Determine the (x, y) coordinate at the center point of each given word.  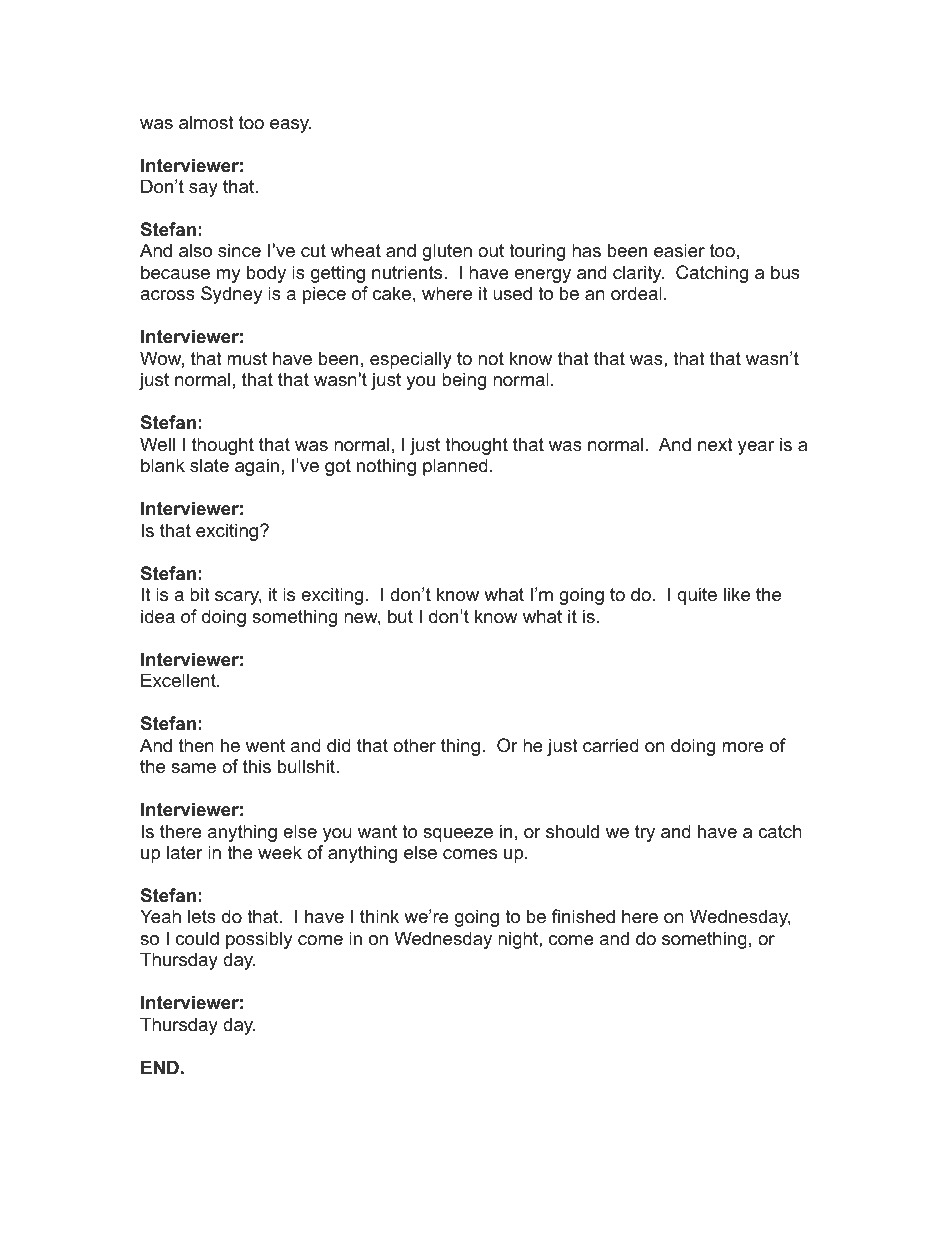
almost (206, 122)
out (491, 250)
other (414, 745)
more (743, 747)
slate (209, 465)
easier (679, 250)
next (715, 445)
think (379, 916)
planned (455, 467)
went (265, 746)
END (160, 1067)
